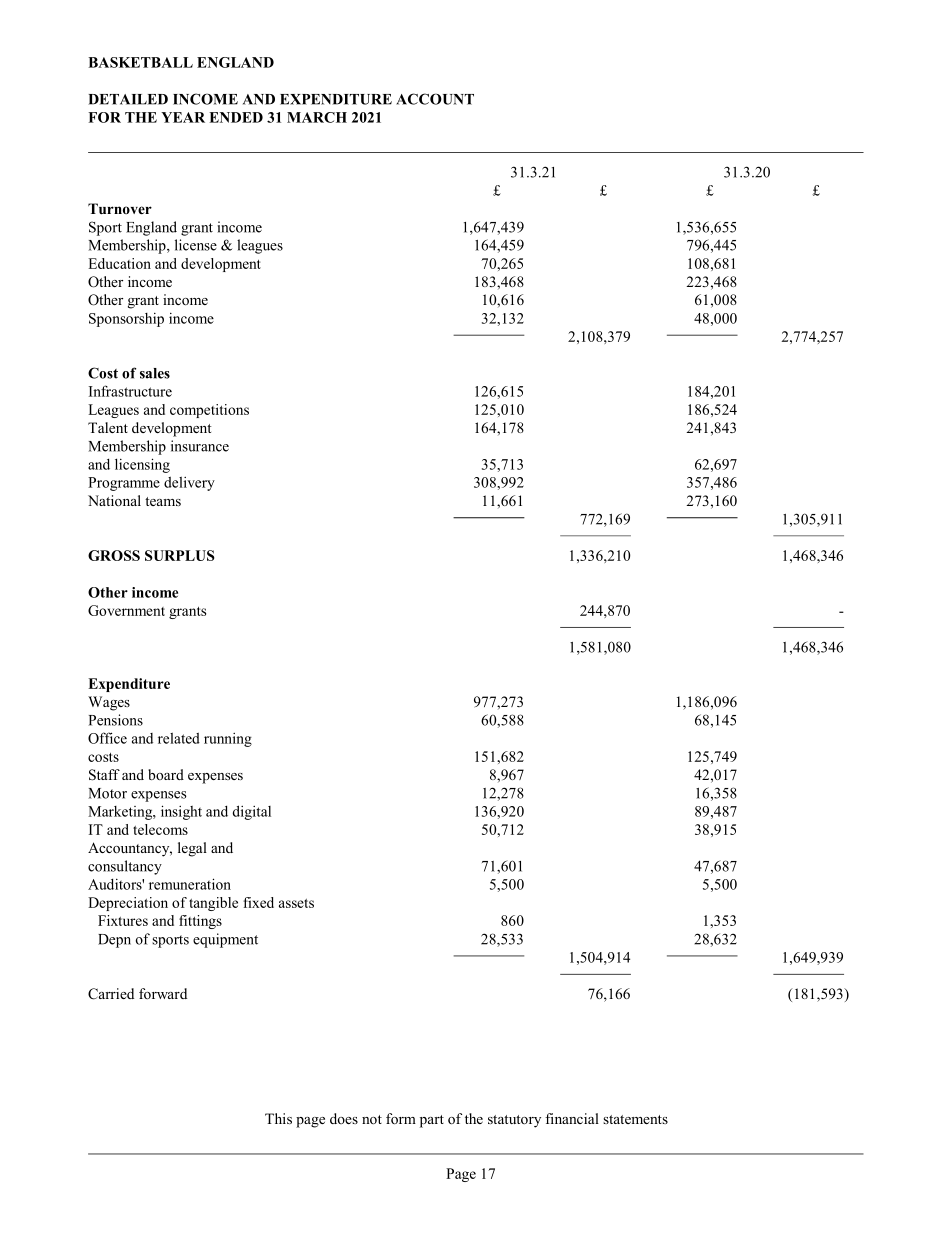 The width and height of the page is (952, 1233). What do you see at coordinates (155, 373) in the page?
I see `sales` at bounding box center [155, 373].
